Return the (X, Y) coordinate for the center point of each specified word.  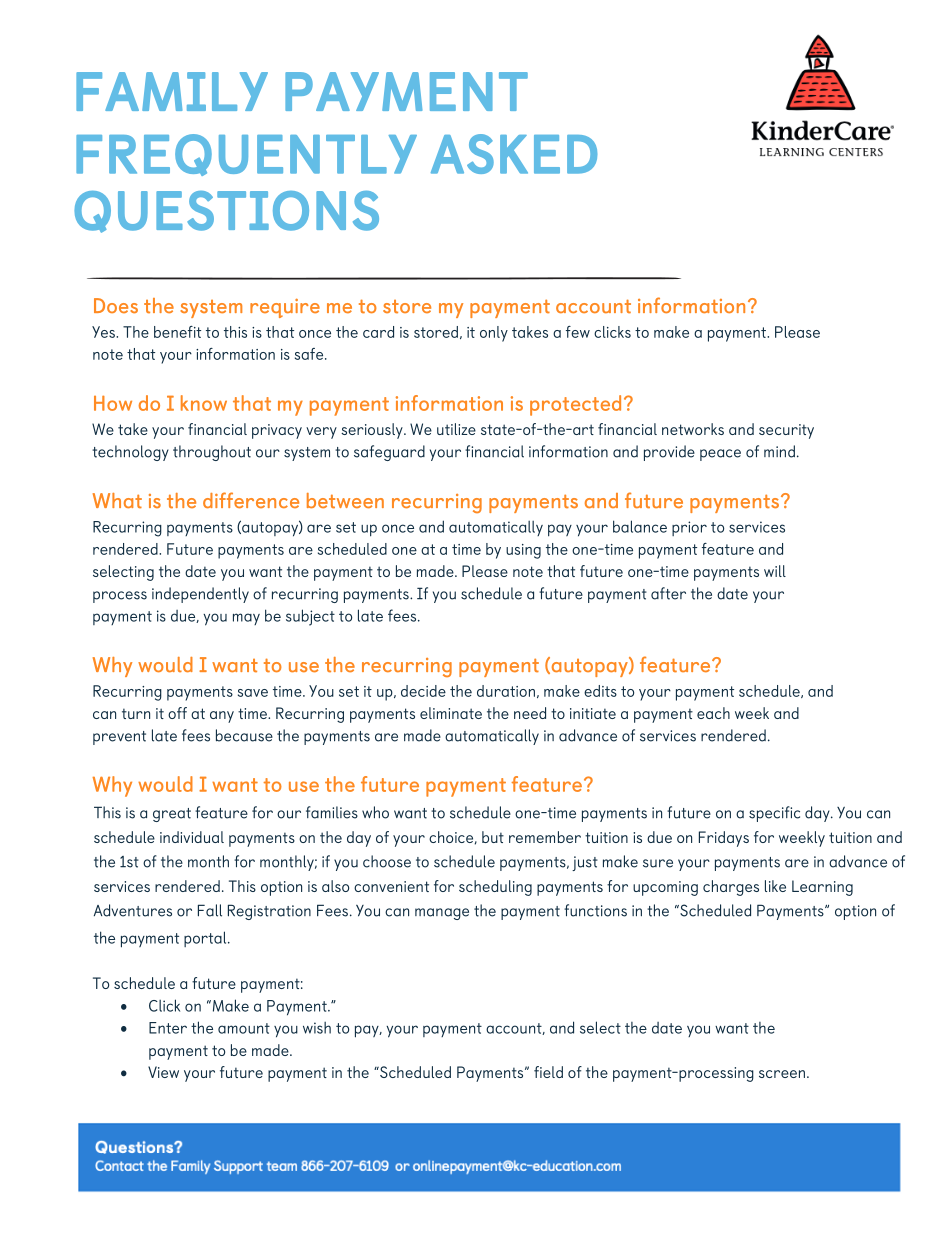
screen (782, 1074)
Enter (168, 1028)
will (775, 571)
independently (200, 595)
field (548, 1072)
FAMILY (172, 91)
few (578, 332)
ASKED (514, 154)
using (523, 551)
